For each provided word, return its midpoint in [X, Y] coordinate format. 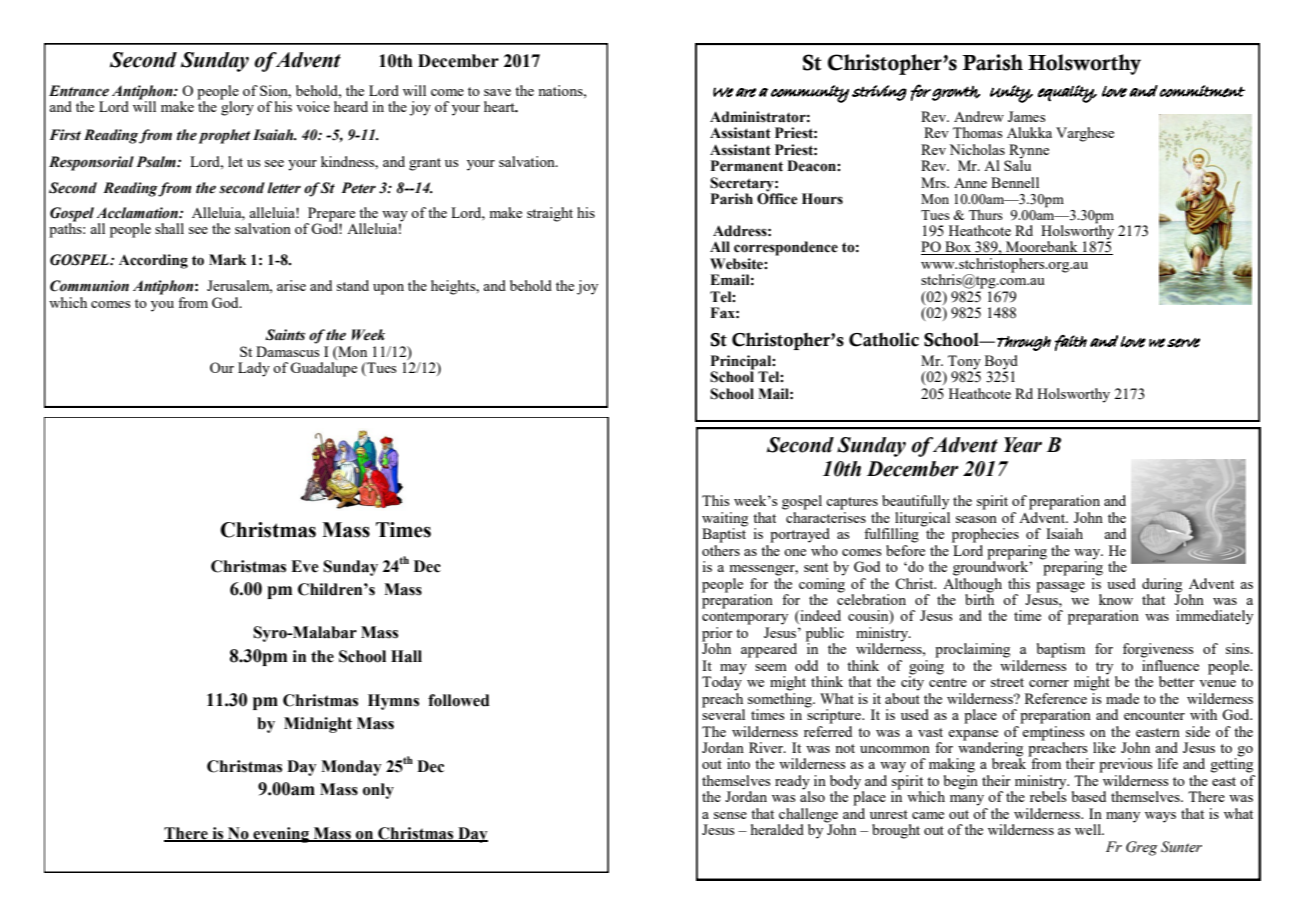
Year [1023, 445]
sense [730, 815]
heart [500, 106]
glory [237, 107]
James [1026, 116]
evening [281, 835]
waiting [725, 520]
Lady [254, 369]
